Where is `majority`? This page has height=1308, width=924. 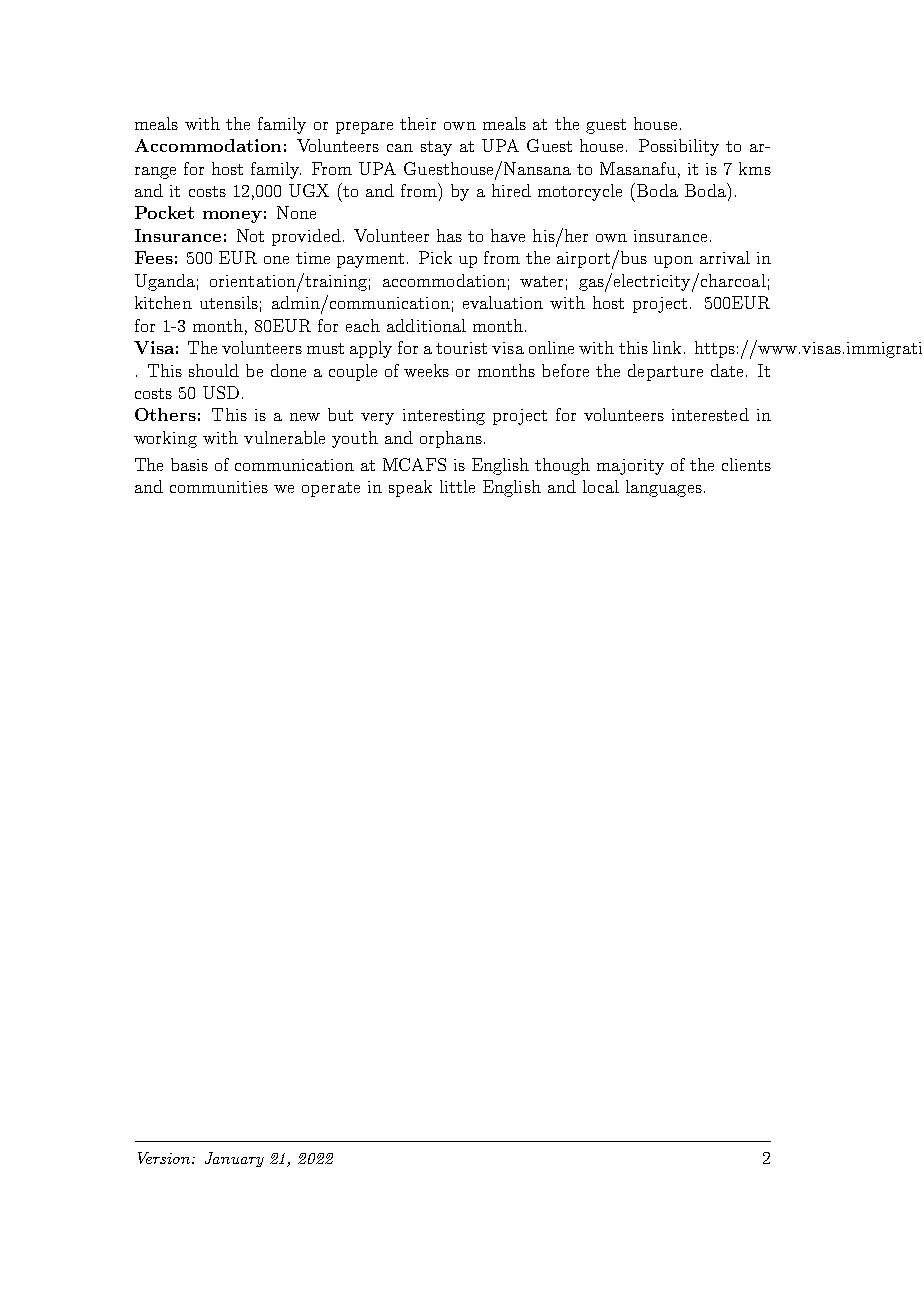 majority is located at coordinates (630, 467).
